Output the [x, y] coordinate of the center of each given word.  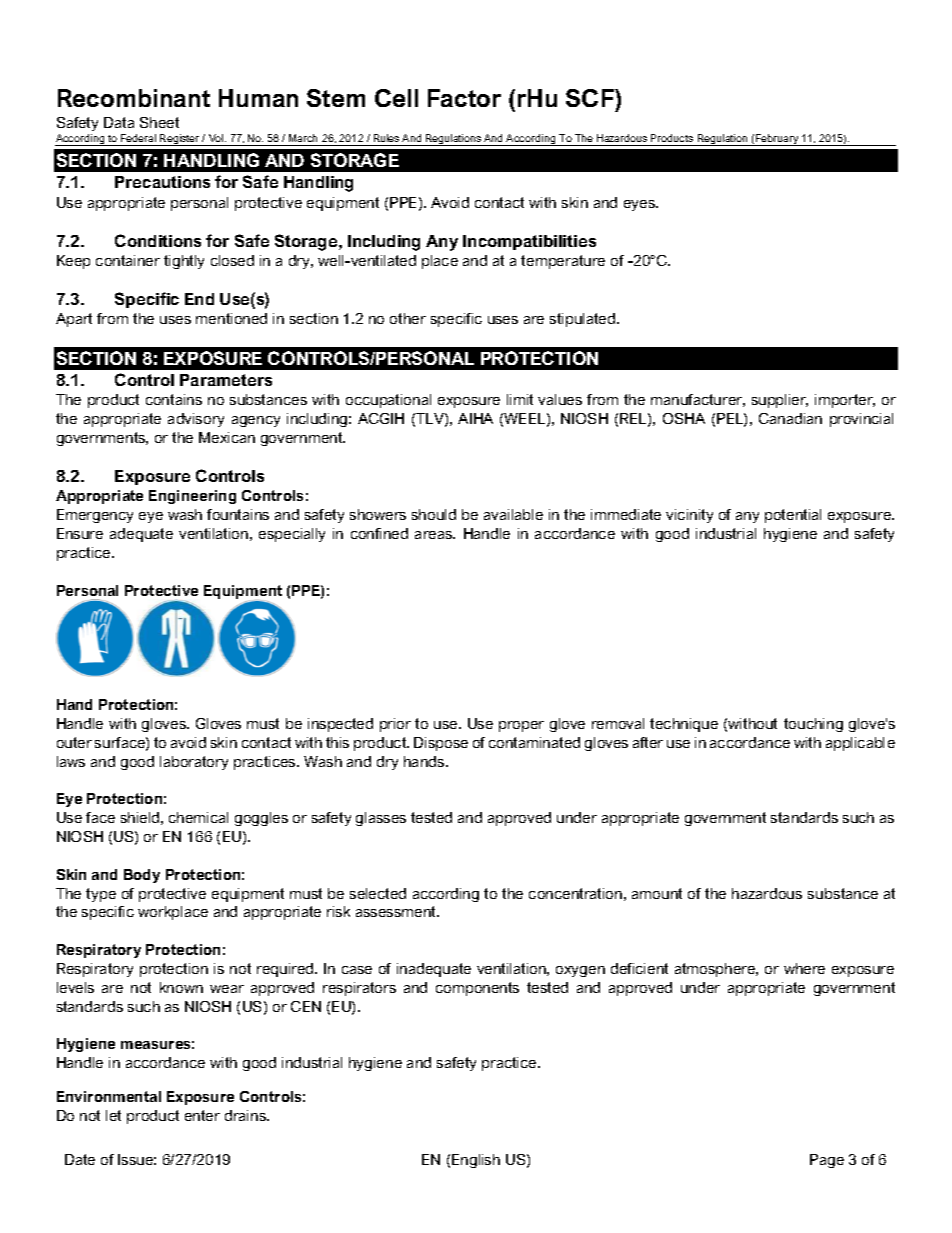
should [434, 514]
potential [793, 516]
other [408, 318]
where [804, 968]
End [199, 299]
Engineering [192, 497]
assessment [397, 911]
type [101, 895]
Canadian [790, 418]
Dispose [441, 744]
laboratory [194, 763]
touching [813, 725]
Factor [464, 98]
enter [202, 1115]
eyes [640, 205]
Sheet [159, 122]
